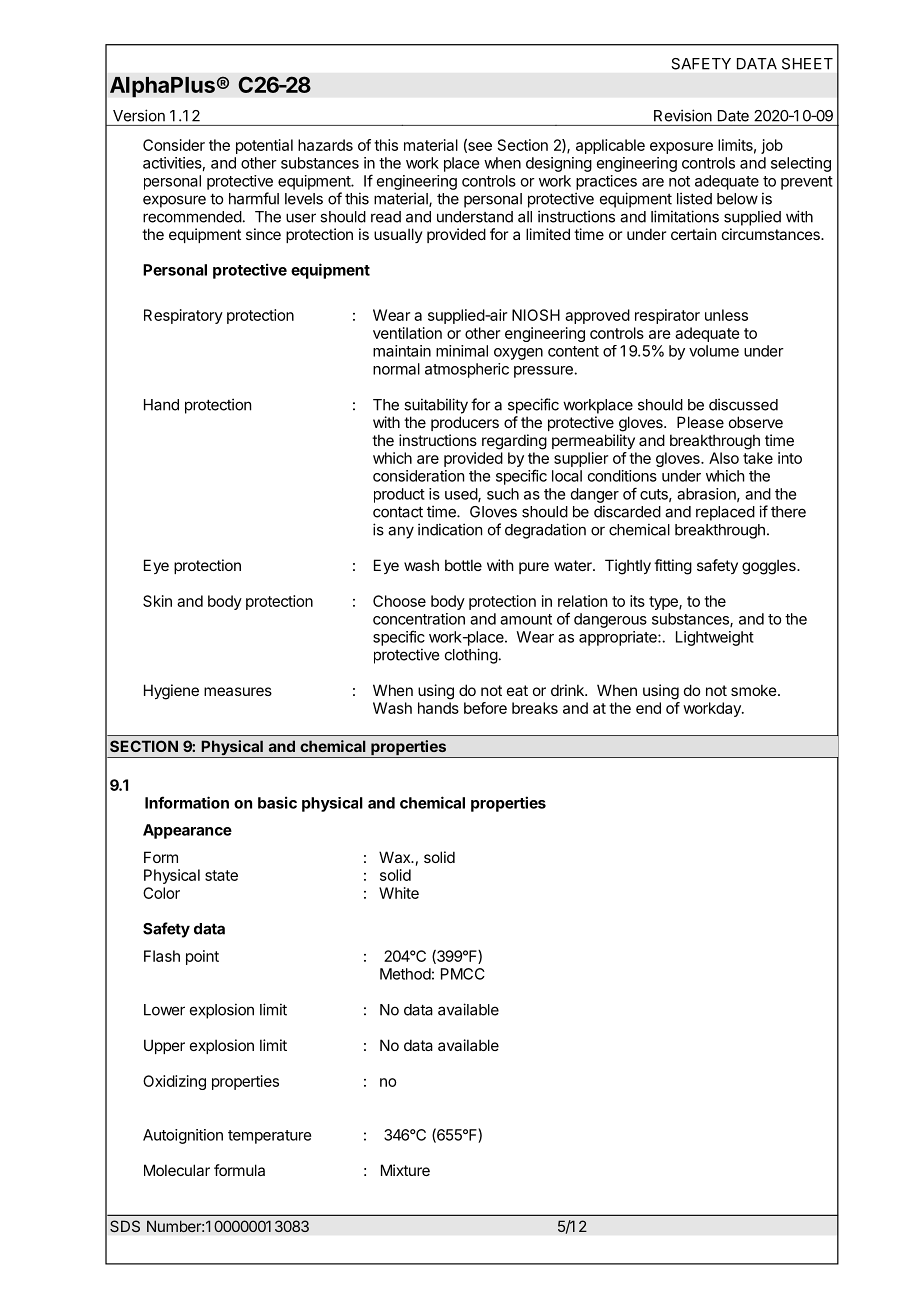  What do you see at coordinates (139, 115) in the document?
I see `Version` at bounding box center [139, 115].
